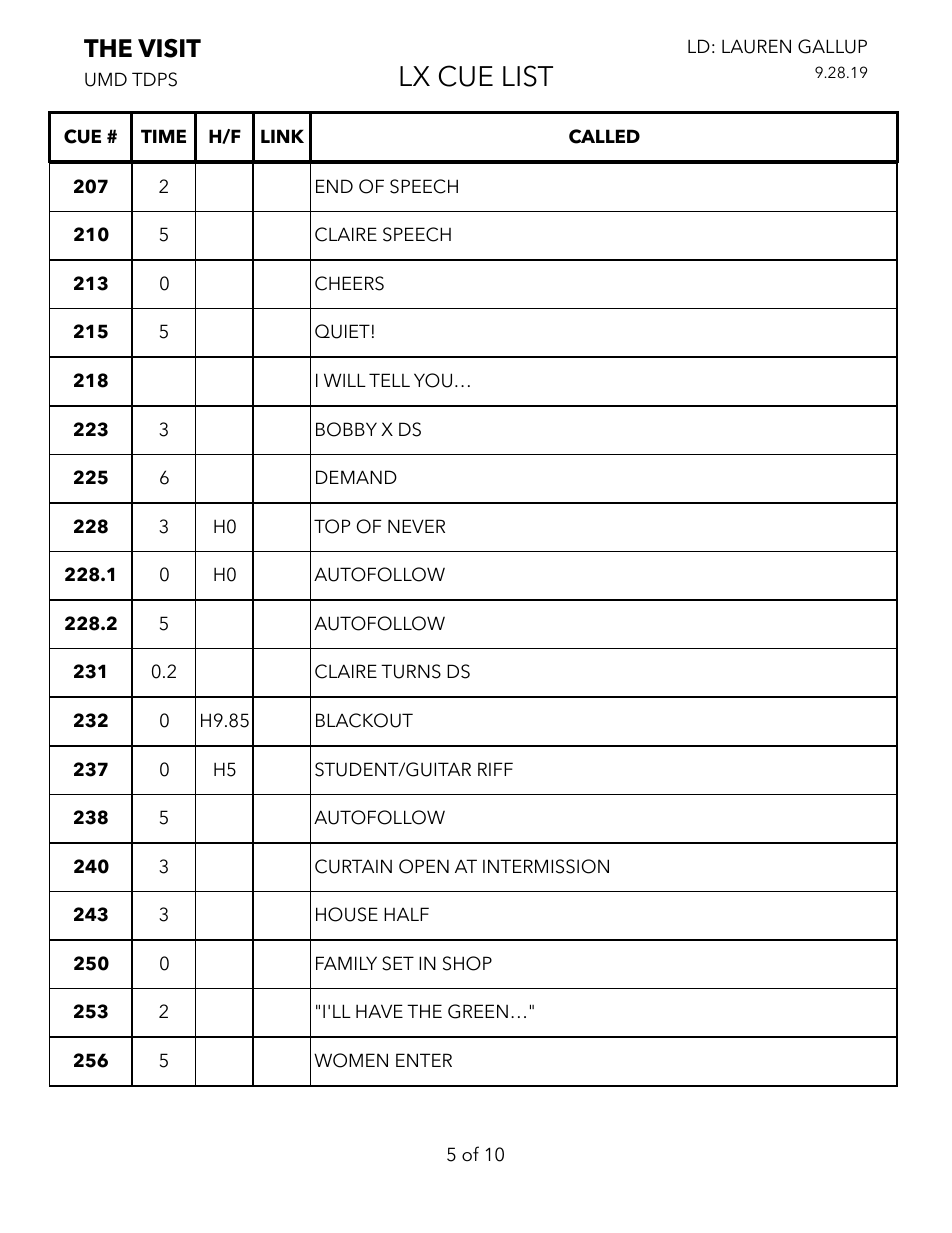 The height and width of the screenshot is (1233, 952). What do you see at coordinates (351, 1060) in the screenshot?
I see `WOMEN` at bounding box center [351, 1060].
